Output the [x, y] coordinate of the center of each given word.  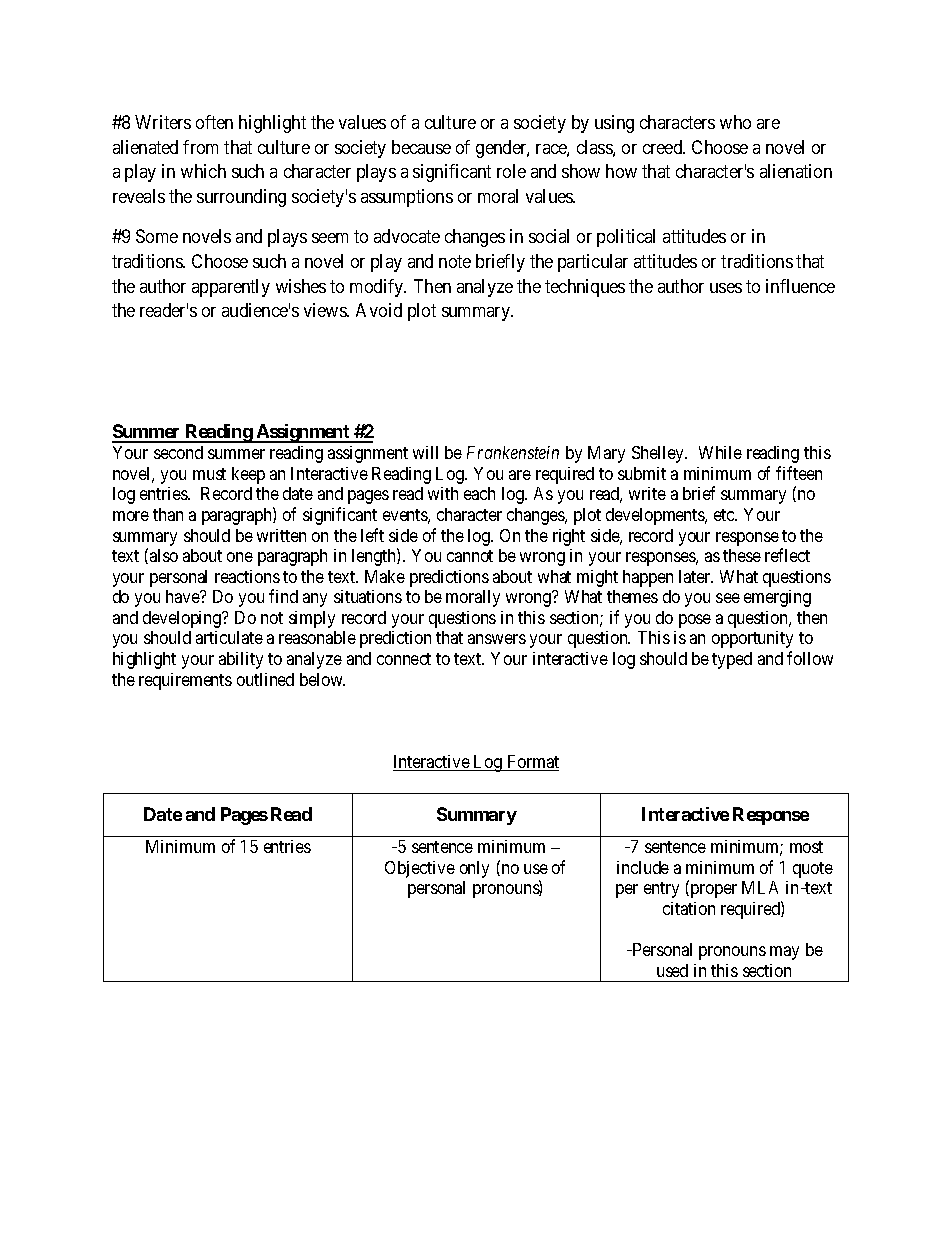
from [200, 147]
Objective [420, 869]
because [421, 147]
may [784, 953]
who [735, 122]
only [474, 869]
